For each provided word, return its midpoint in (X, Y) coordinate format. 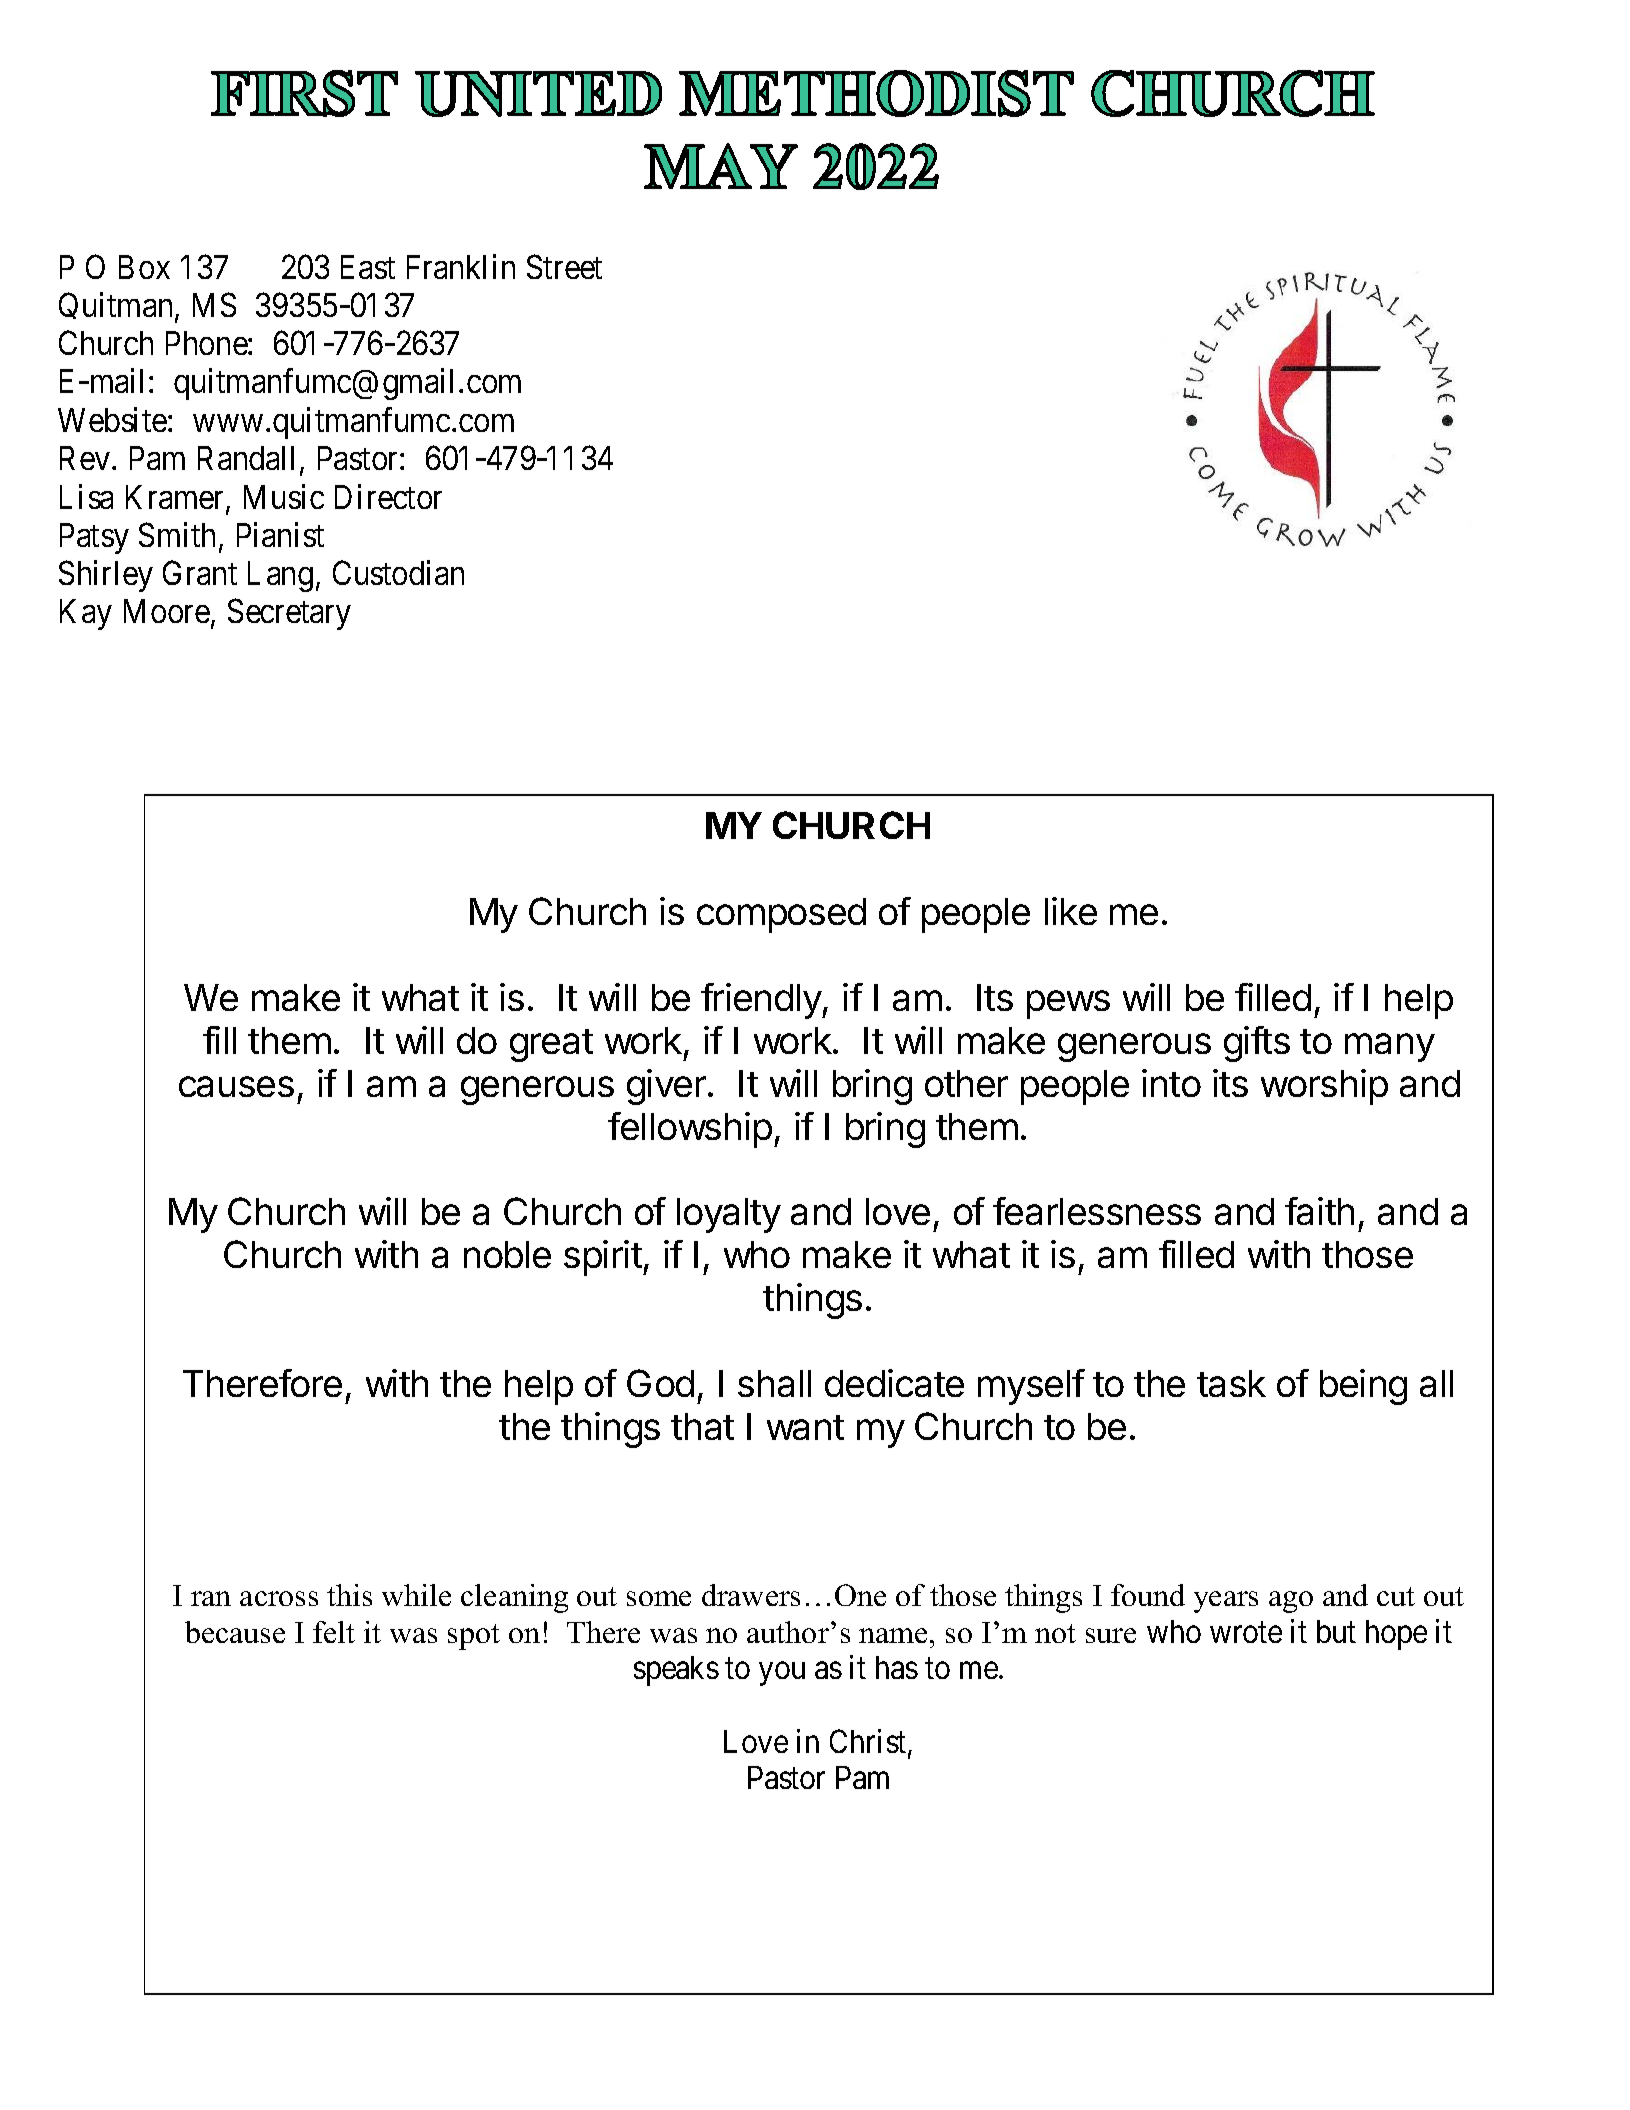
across (279, 1598)
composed (781, 915)
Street (564, 266)
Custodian (398, 572)
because (235, 1632)
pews (1068, 1004)
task (1231, 1383)
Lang (280, 576)
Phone (207, 343)
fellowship (690, 1130)
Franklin (461, 266)
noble (507, 1254)
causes (236, 1086)
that (702, 1426)
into (1171, 1083)
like (1071, 911)
